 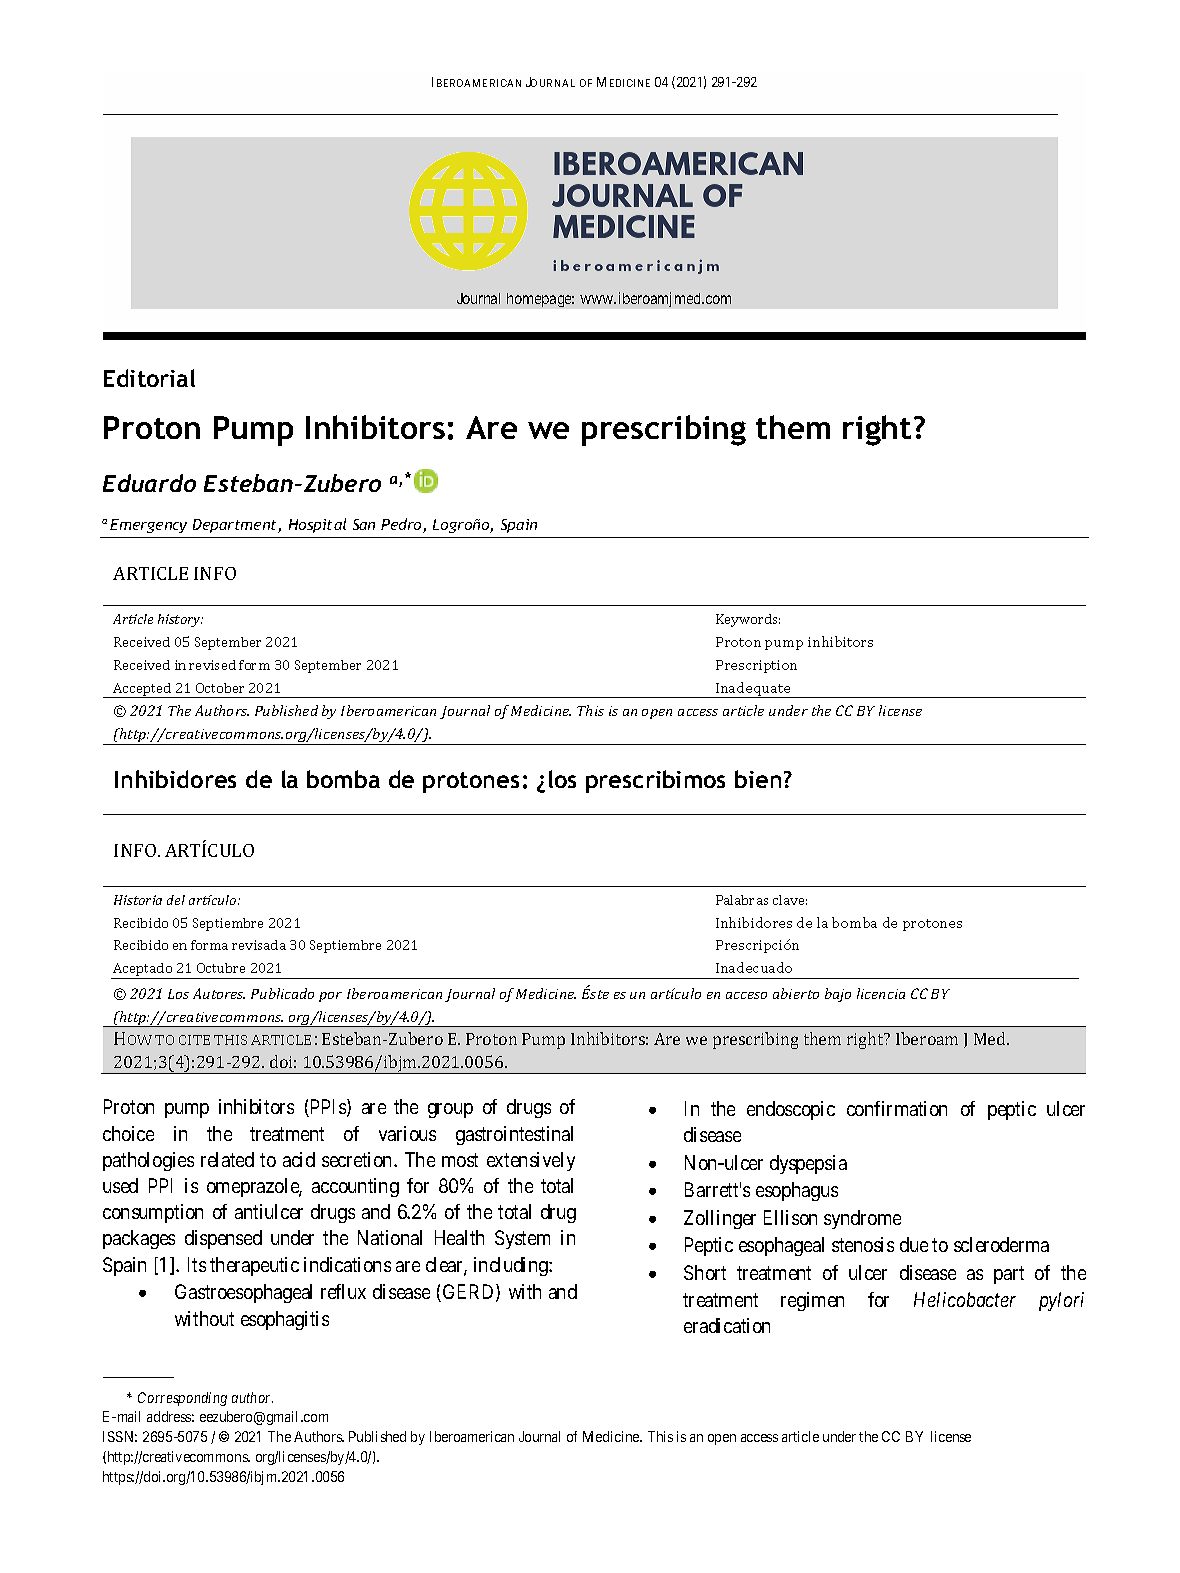 What do you see at coordinates (220, 688) in the screenshot?
I see `October` at bounding box center [220, 688].
